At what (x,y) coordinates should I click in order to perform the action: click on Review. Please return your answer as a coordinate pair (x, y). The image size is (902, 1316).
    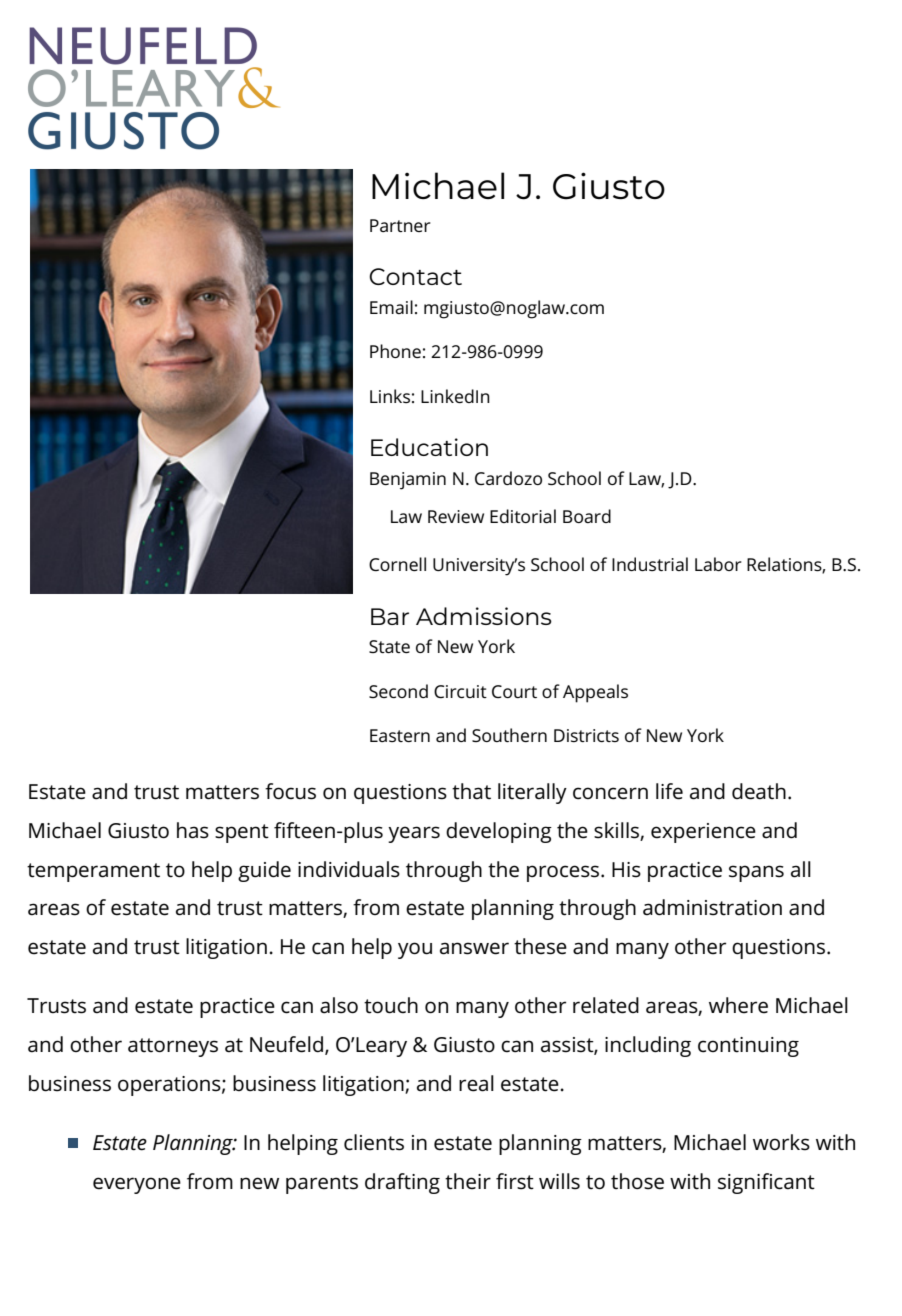
    Looking at the image, I should click on (456, 516).
